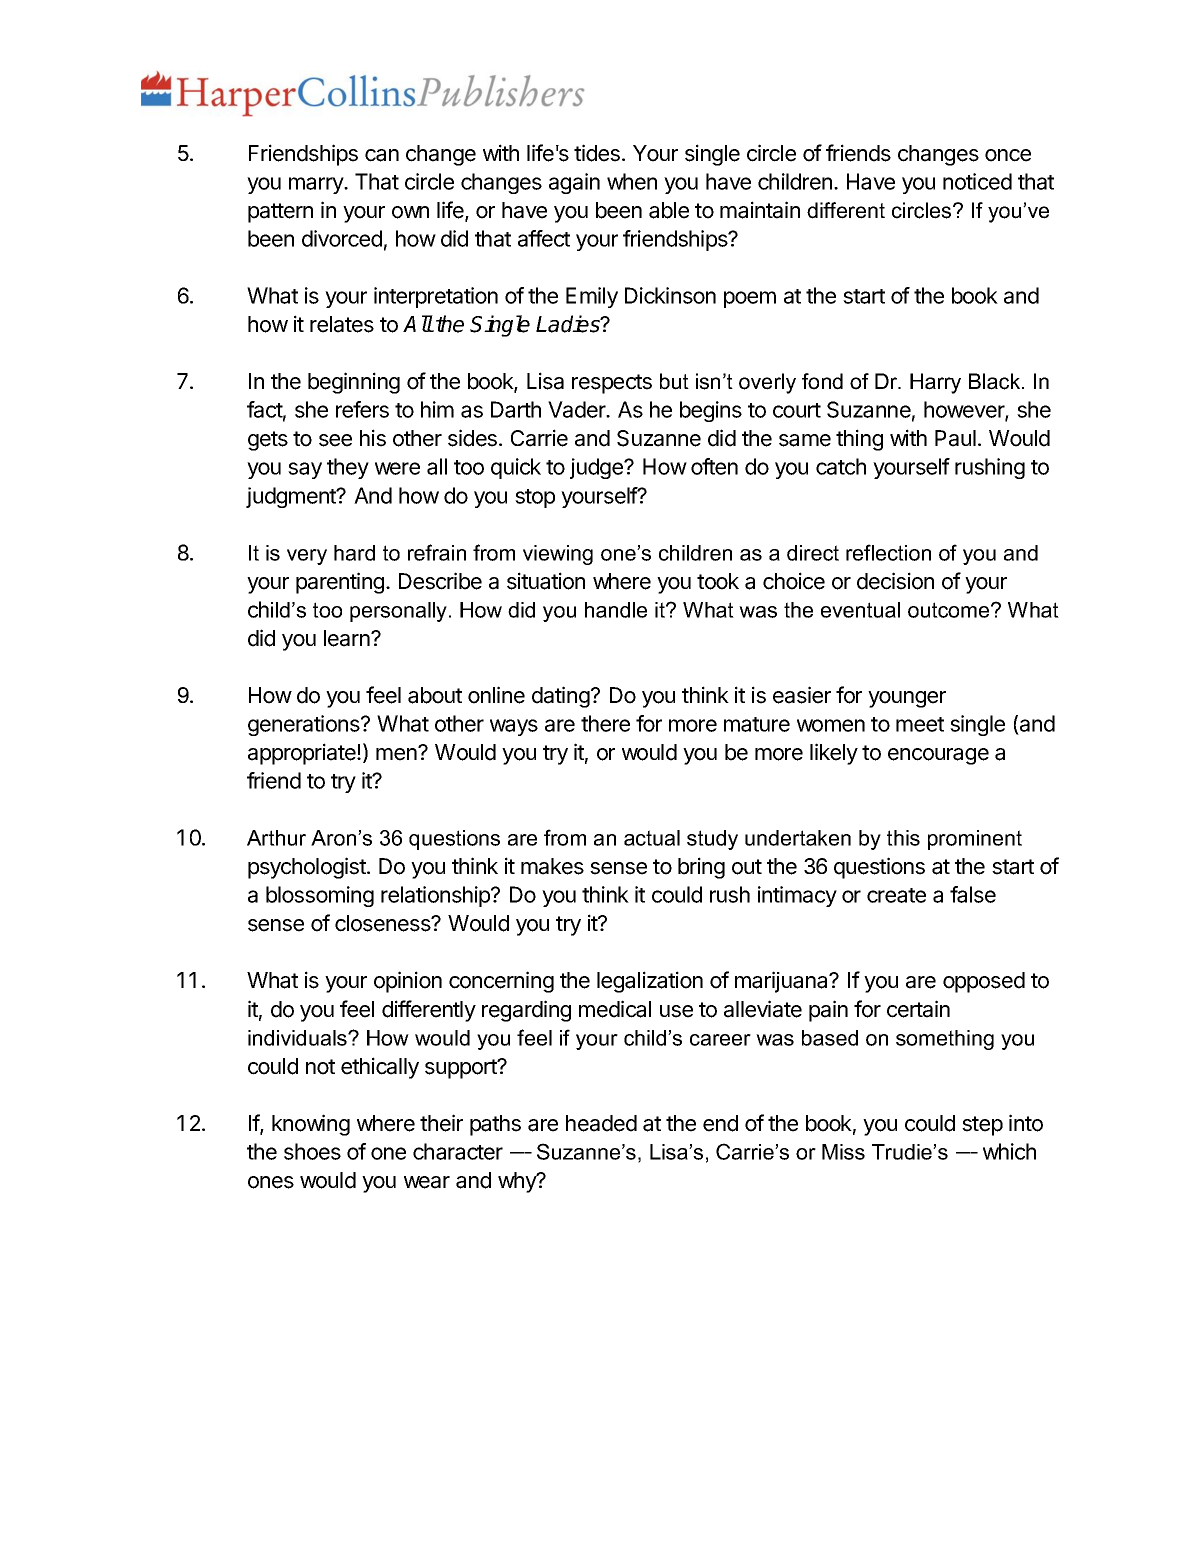 The width and height of the screenshot is (1200, 1553). I want to click on they, so click(348, 468).
